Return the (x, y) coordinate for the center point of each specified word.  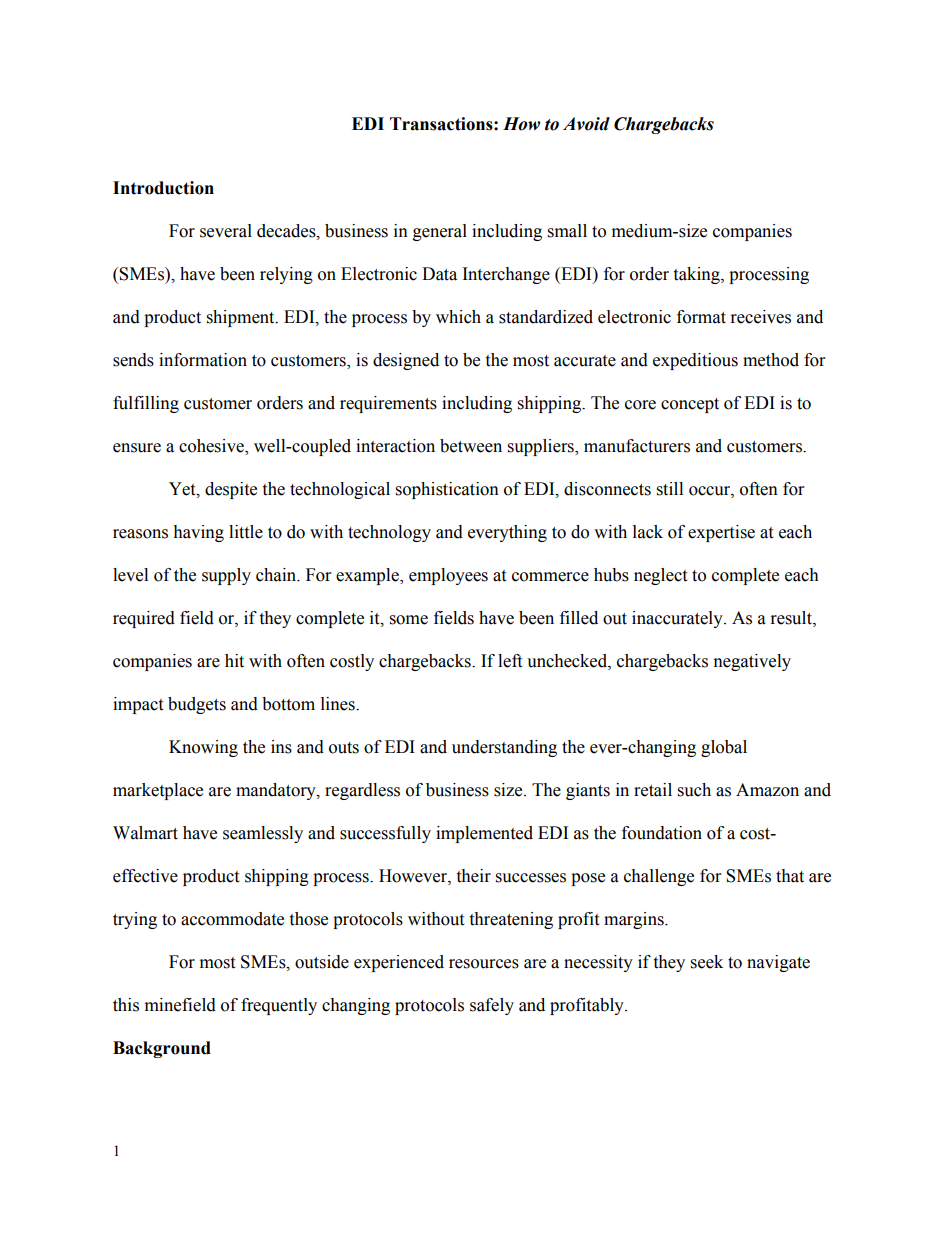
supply (226, 576)
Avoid (586, 124)
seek (707, 962)
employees (448, 576)
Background (162, 1049)
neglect (660, 576)
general (440, 232)
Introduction (163, 188)
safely (492, 1006)
